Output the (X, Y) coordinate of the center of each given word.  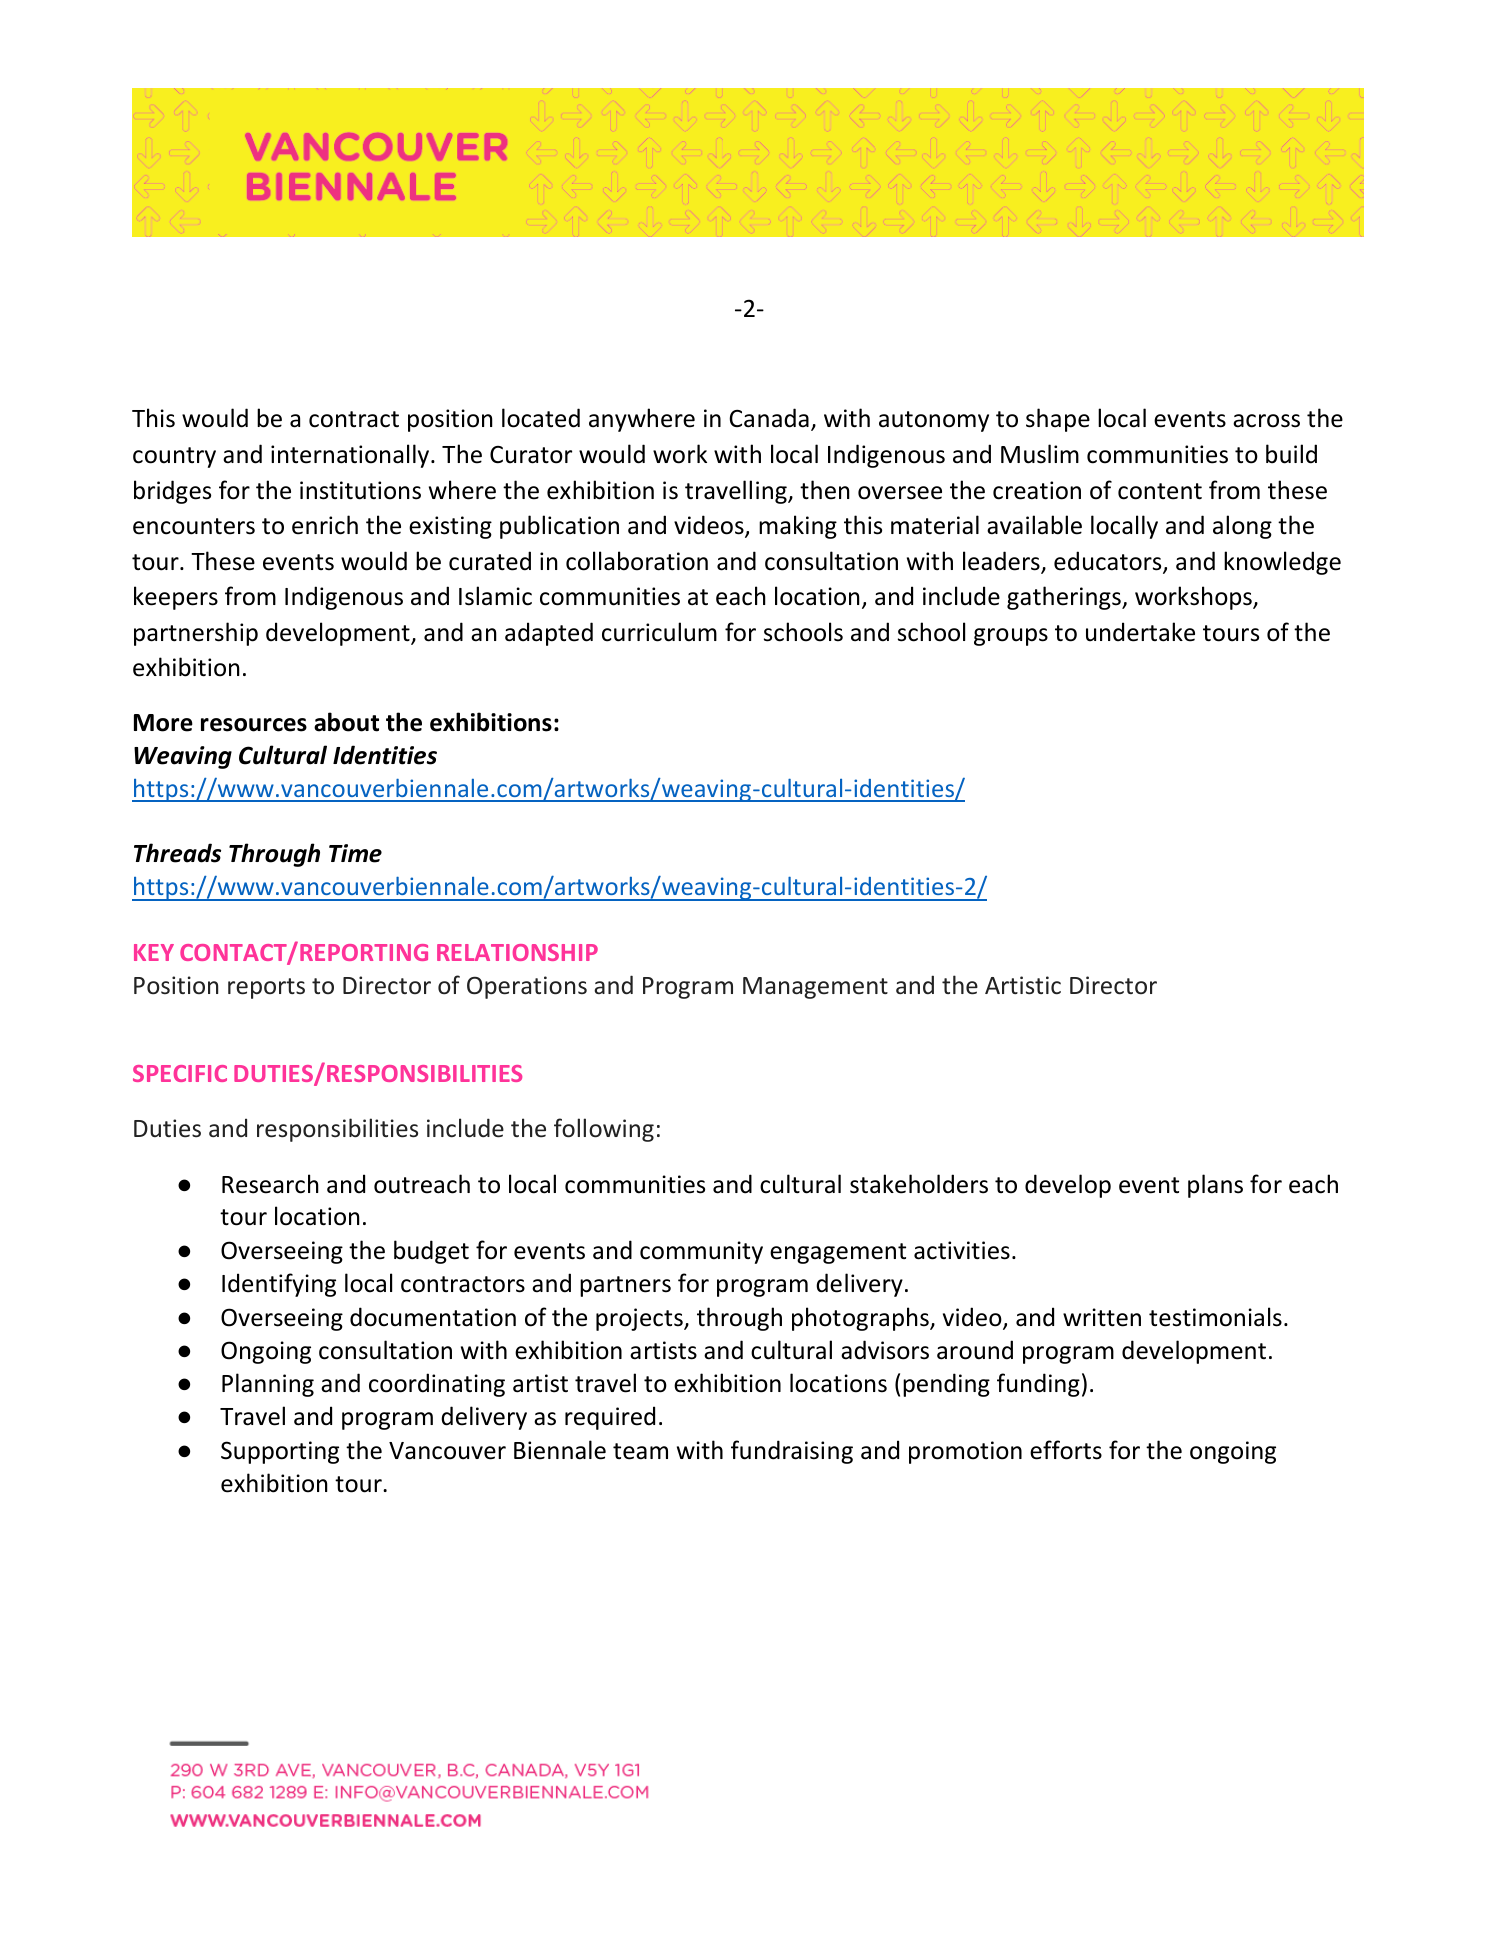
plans (1215, 1186)
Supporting (280, 1452)
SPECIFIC (180, 1073)
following (604, 1130)
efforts (1066, 1450)
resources (254, 725)
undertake (1140, 632)
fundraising (792, 1452)
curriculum (659, 632)
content (1160, 491)
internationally (351, 456)
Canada (769, 418)
